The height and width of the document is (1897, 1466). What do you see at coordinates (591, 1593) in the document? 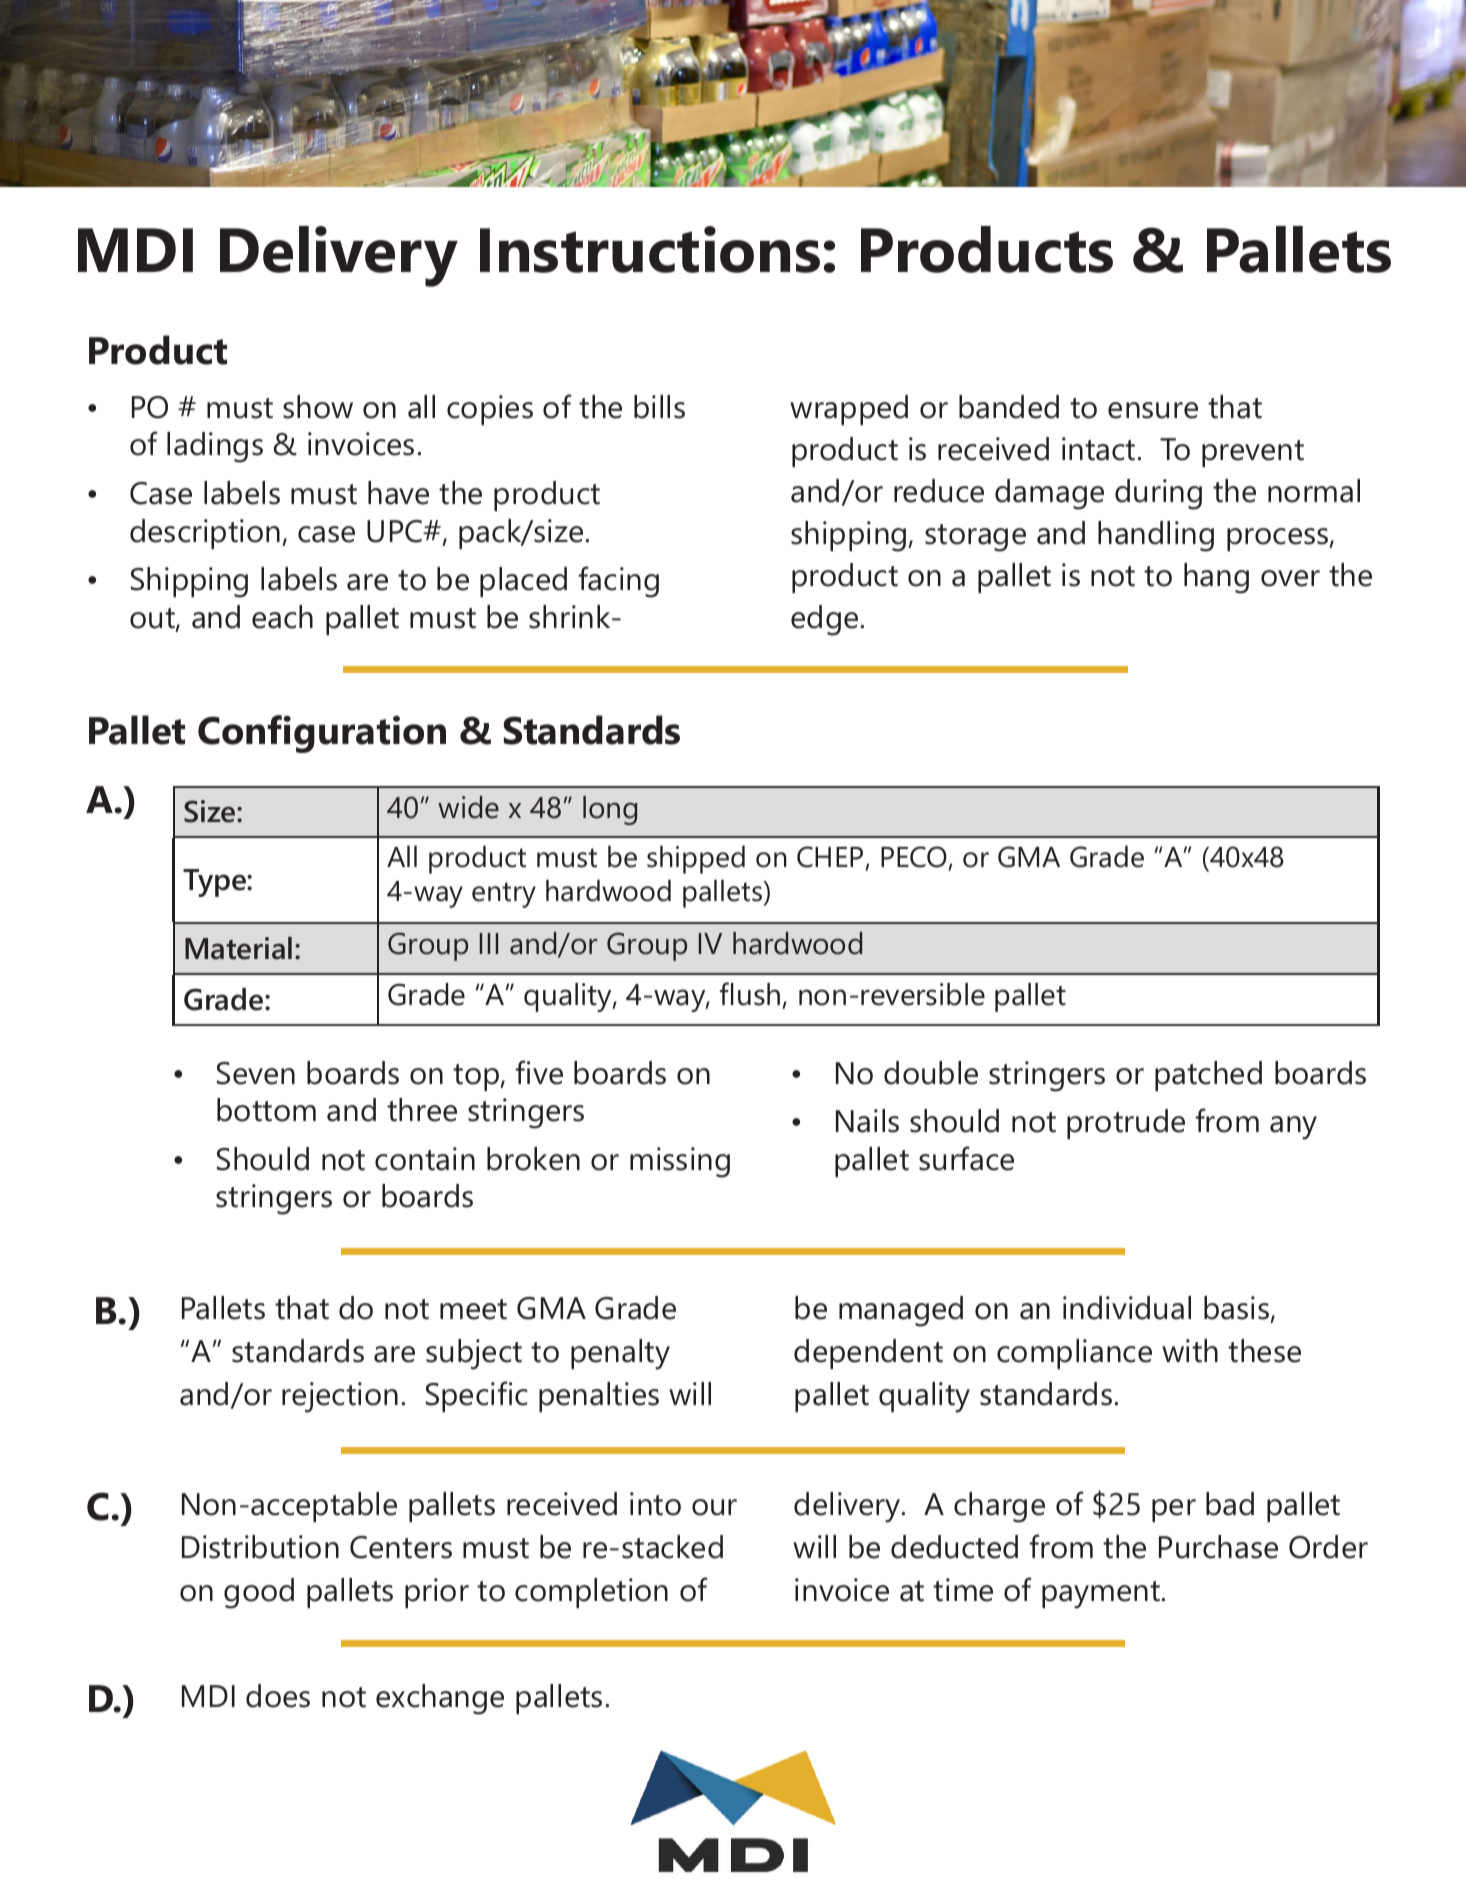
I see `completion` at bounding box center [591, 1593].
